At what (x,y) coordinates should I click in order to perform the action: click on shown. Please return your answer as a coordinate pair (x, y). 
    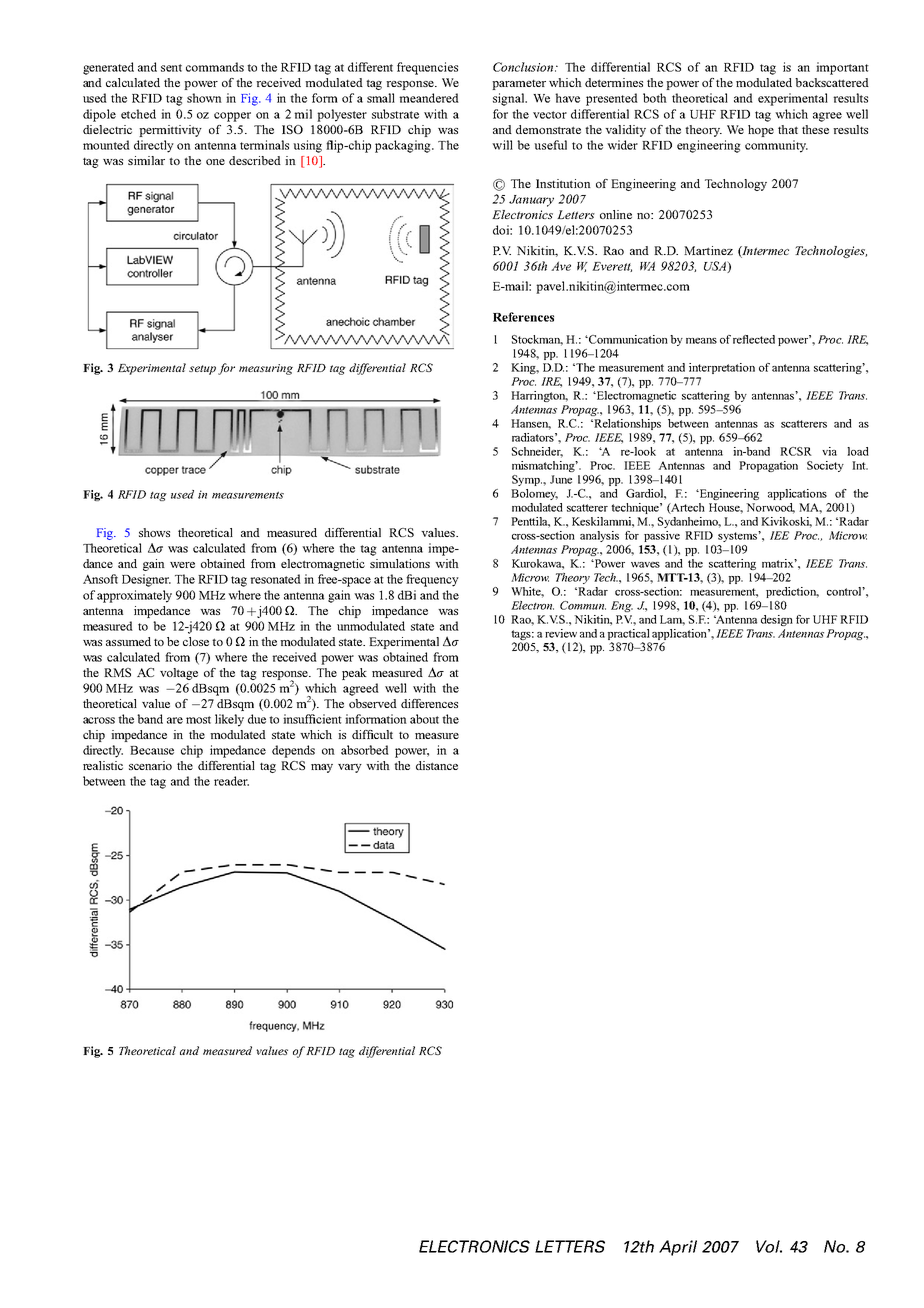
    Looking at the image, I should click on (204, 98).
